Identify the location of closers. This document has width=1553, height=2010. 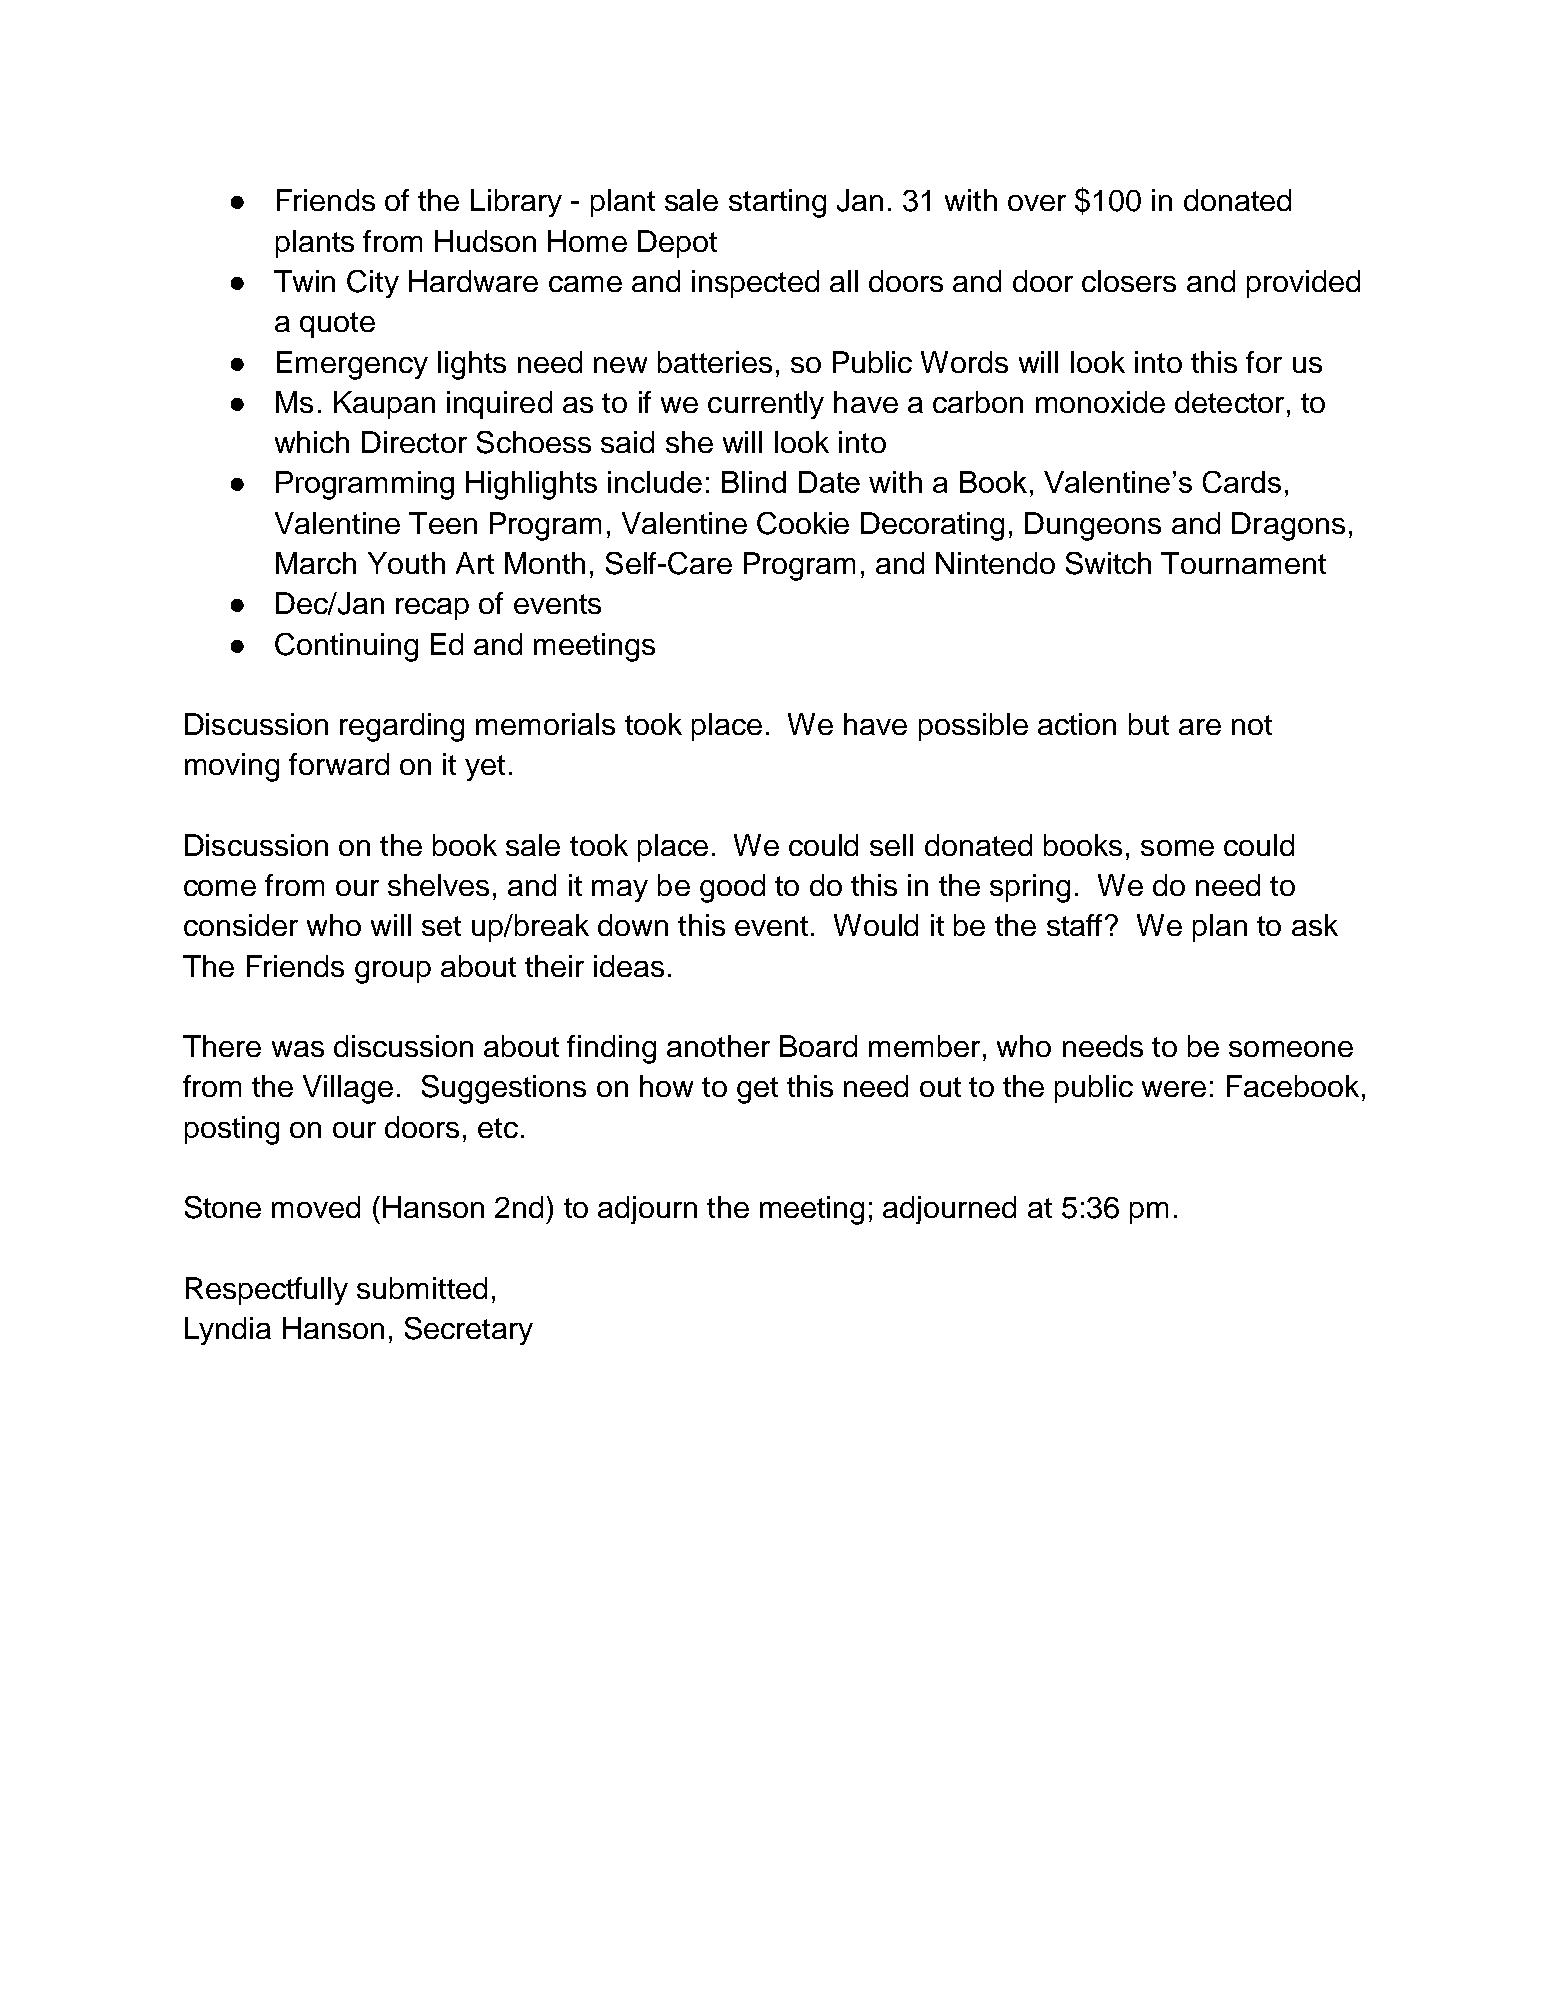
(1129, 281).
